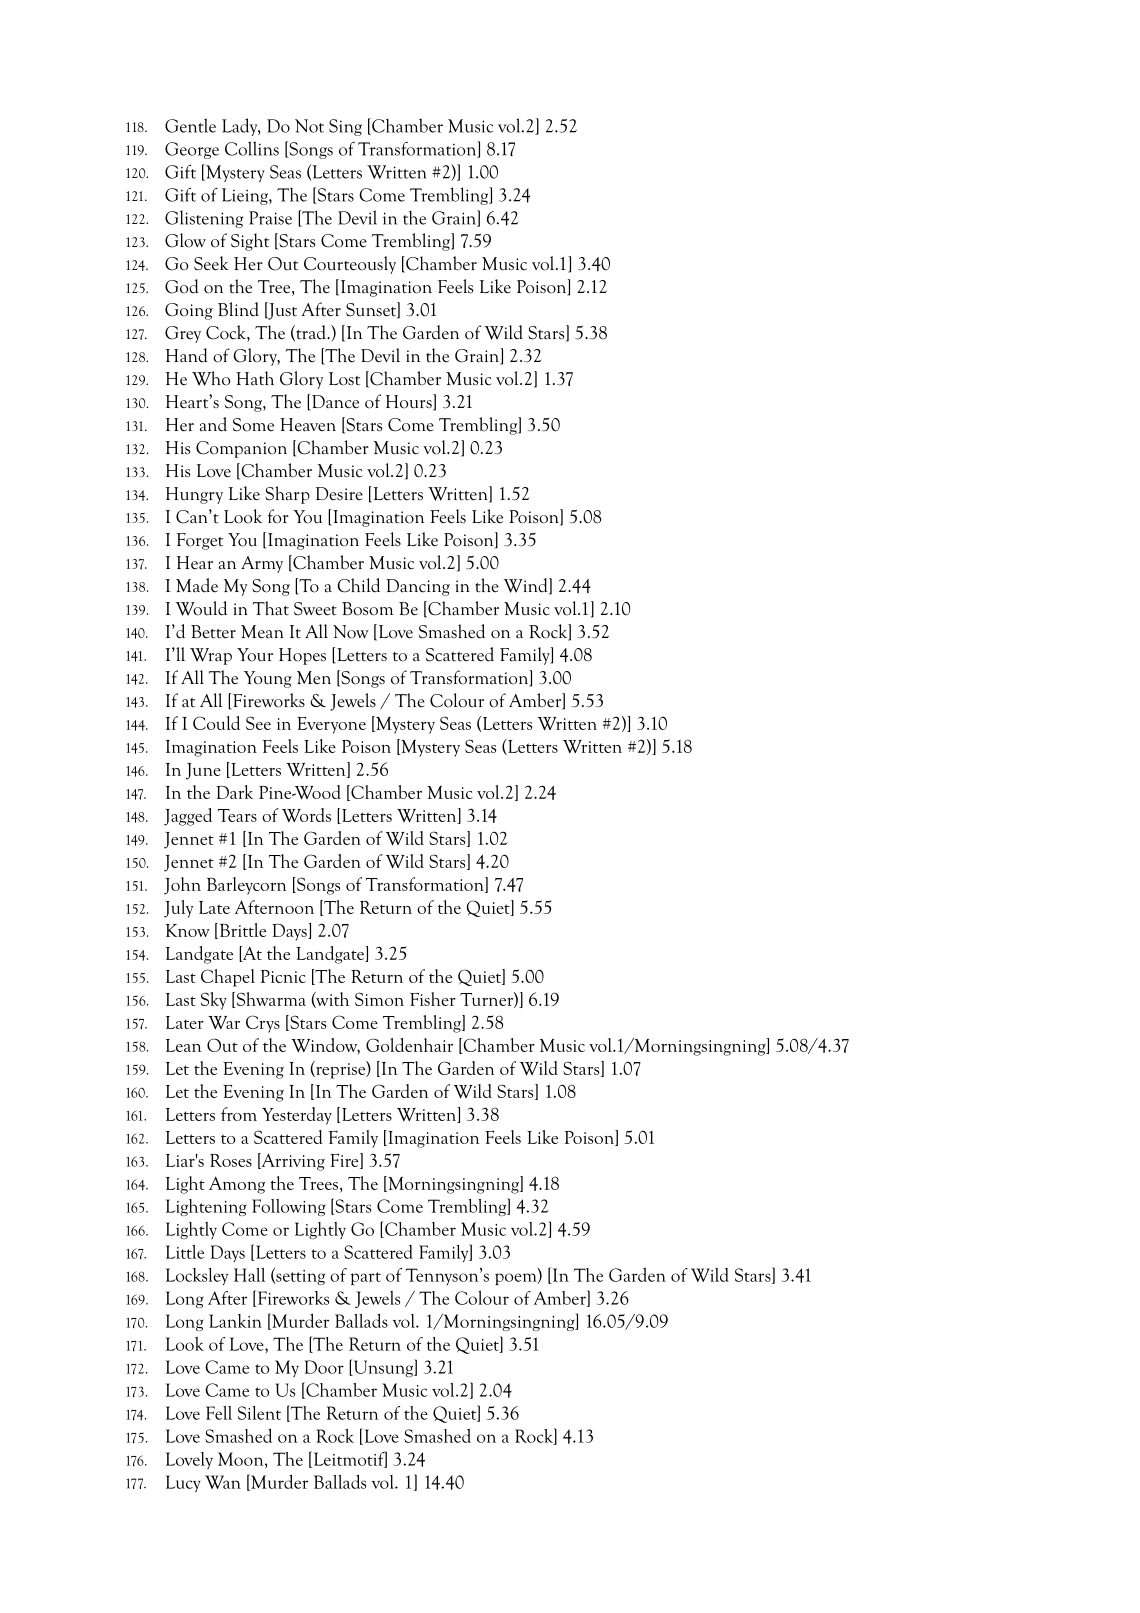  Describe the element at coordinates (350, 265) in the screenshot. I see `Courteously` at that location.
